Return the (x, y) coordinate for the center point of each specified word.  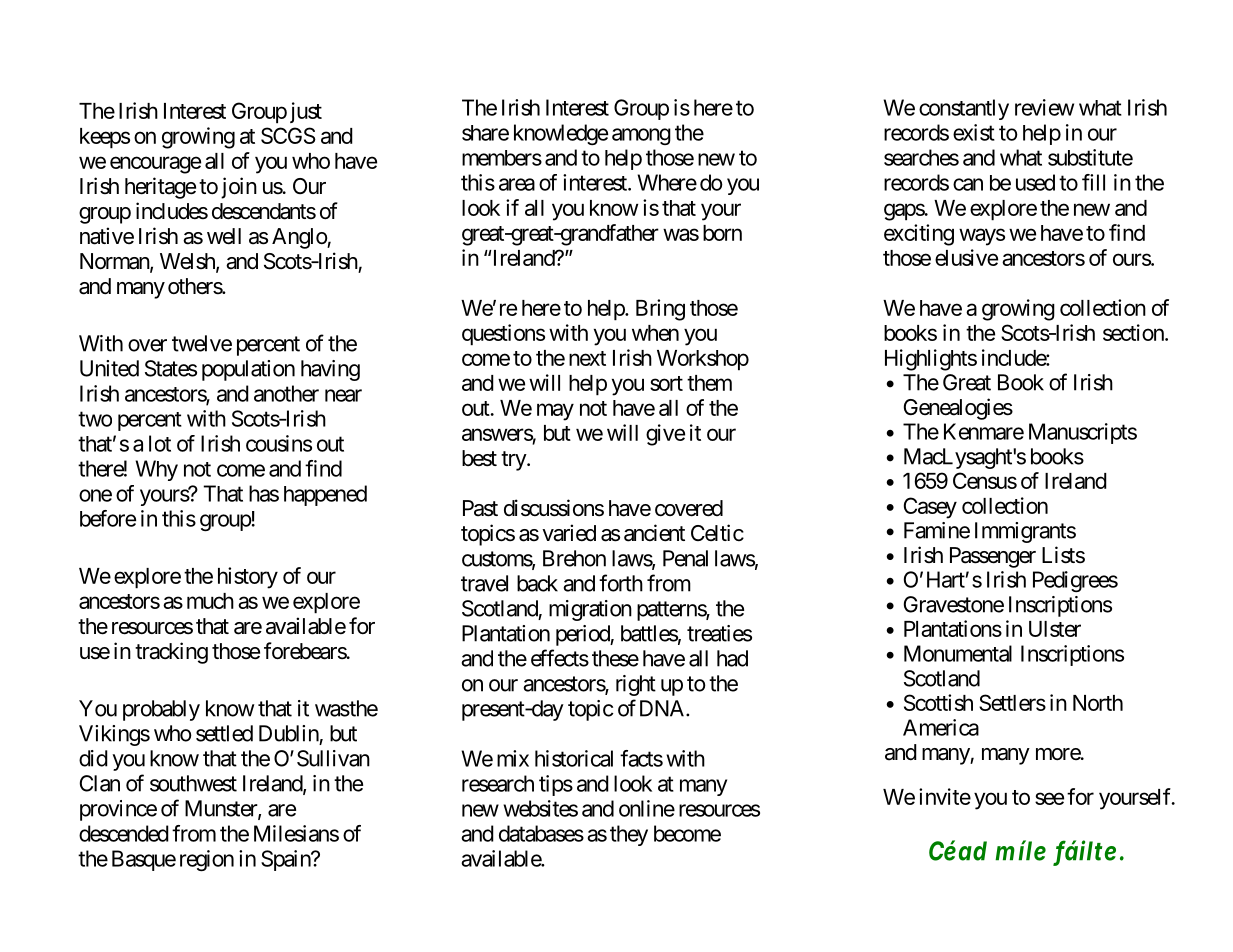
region (207, 860)
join (239, 188)
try (514, 461)
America (941, 727)
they (629, 835)
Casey (930, 508)
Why (156, 470)
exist (974, 132)
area (517, 184)
